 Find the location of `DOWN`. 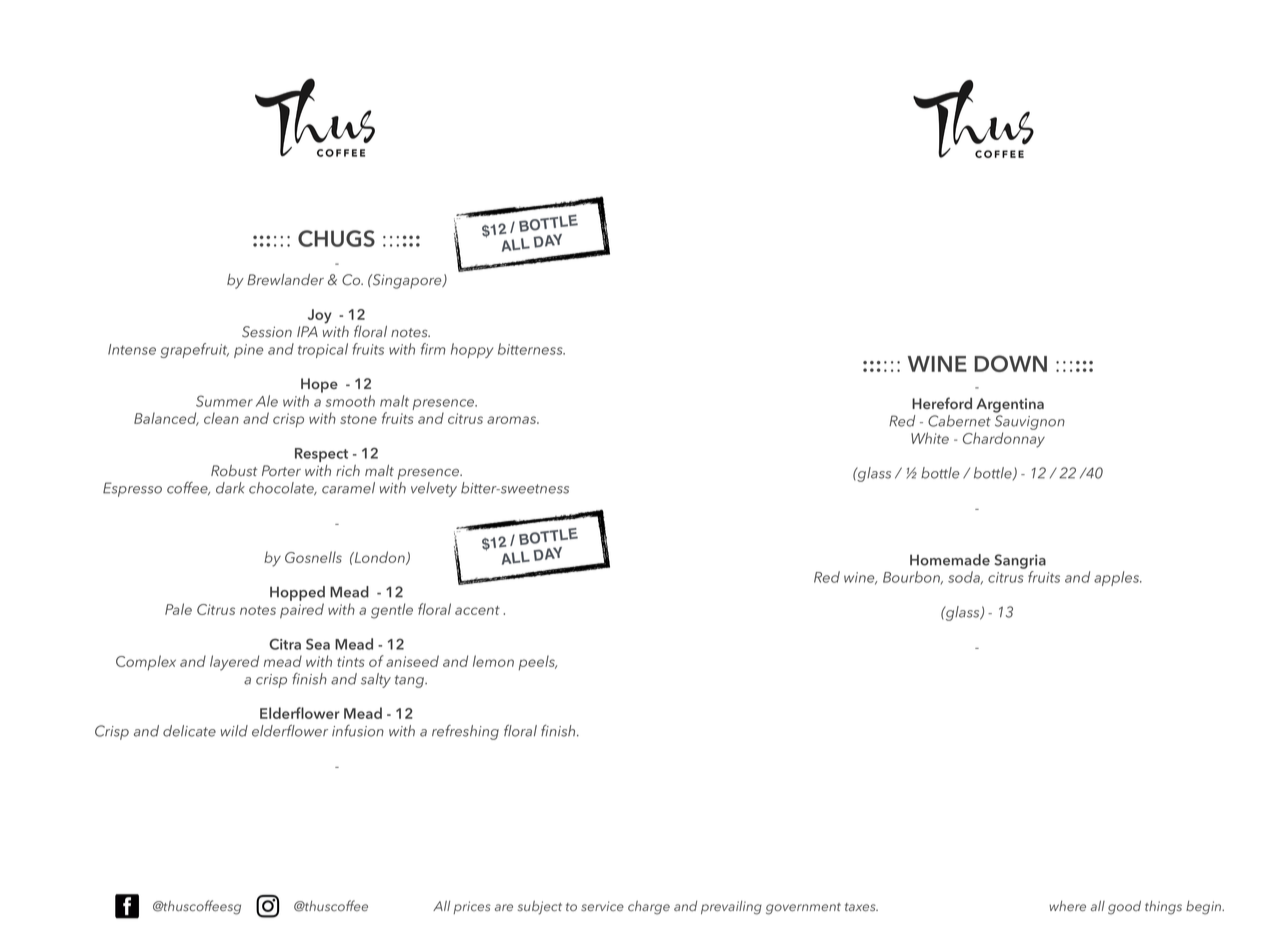

DOWN is located at coordinates (1010, 363).
